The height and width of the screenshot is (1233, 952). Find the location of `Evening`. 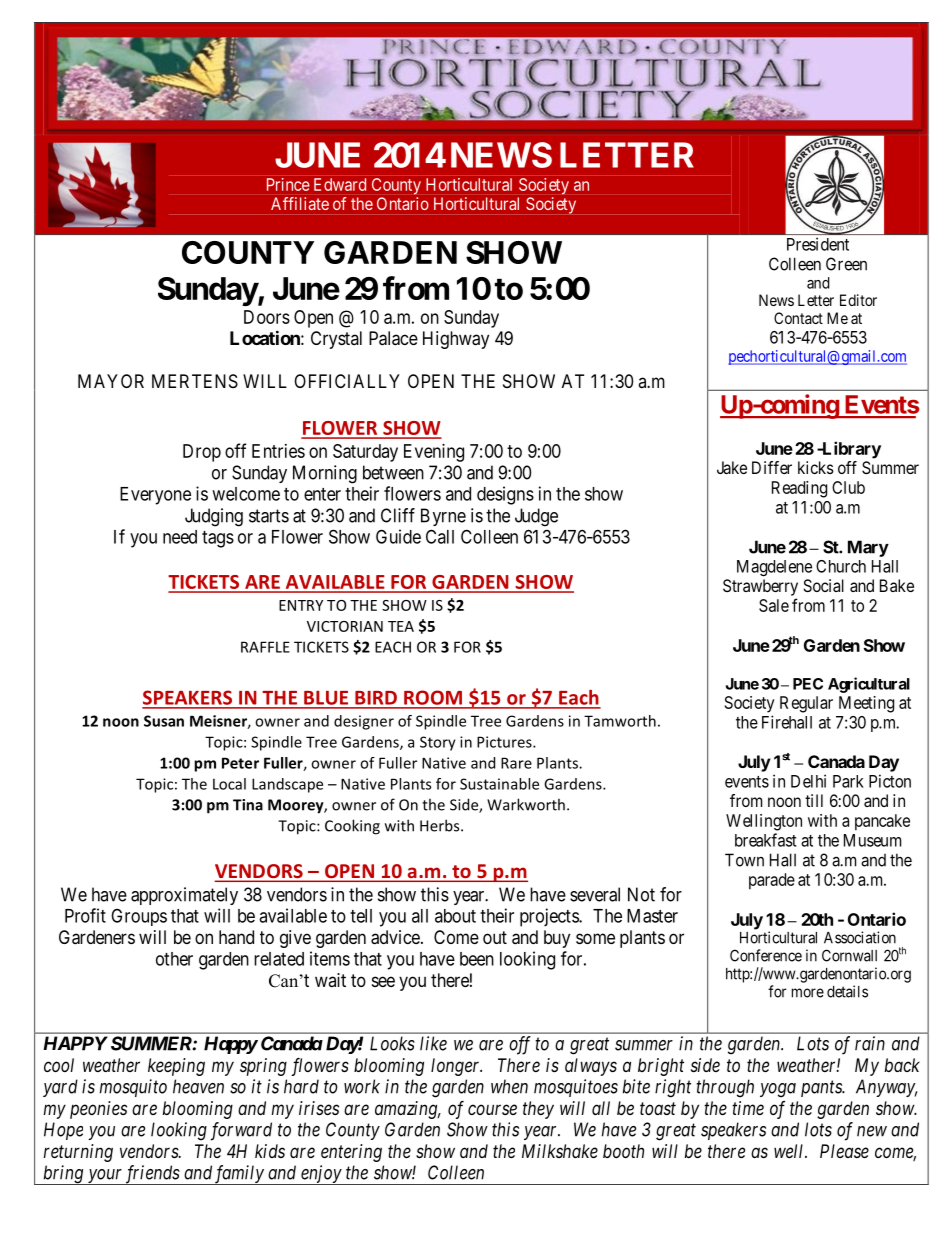

Evening is located at coordinates (434, 453).
